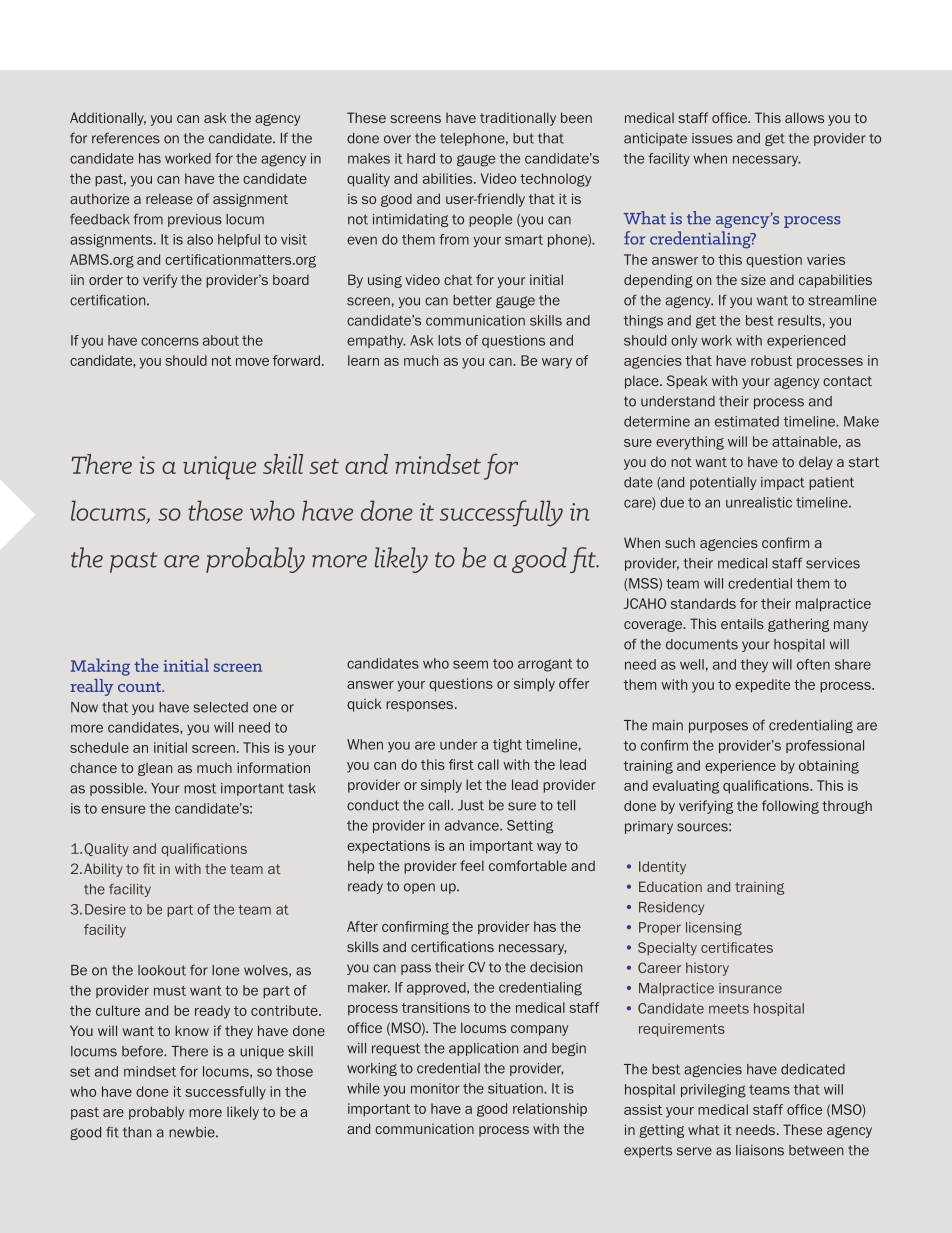 The width and height of the screenshot is (952, 1233). What do you see at coordinates (557, 363) in the screenshot?
I see `wary` at bounding box center [557, 363].
